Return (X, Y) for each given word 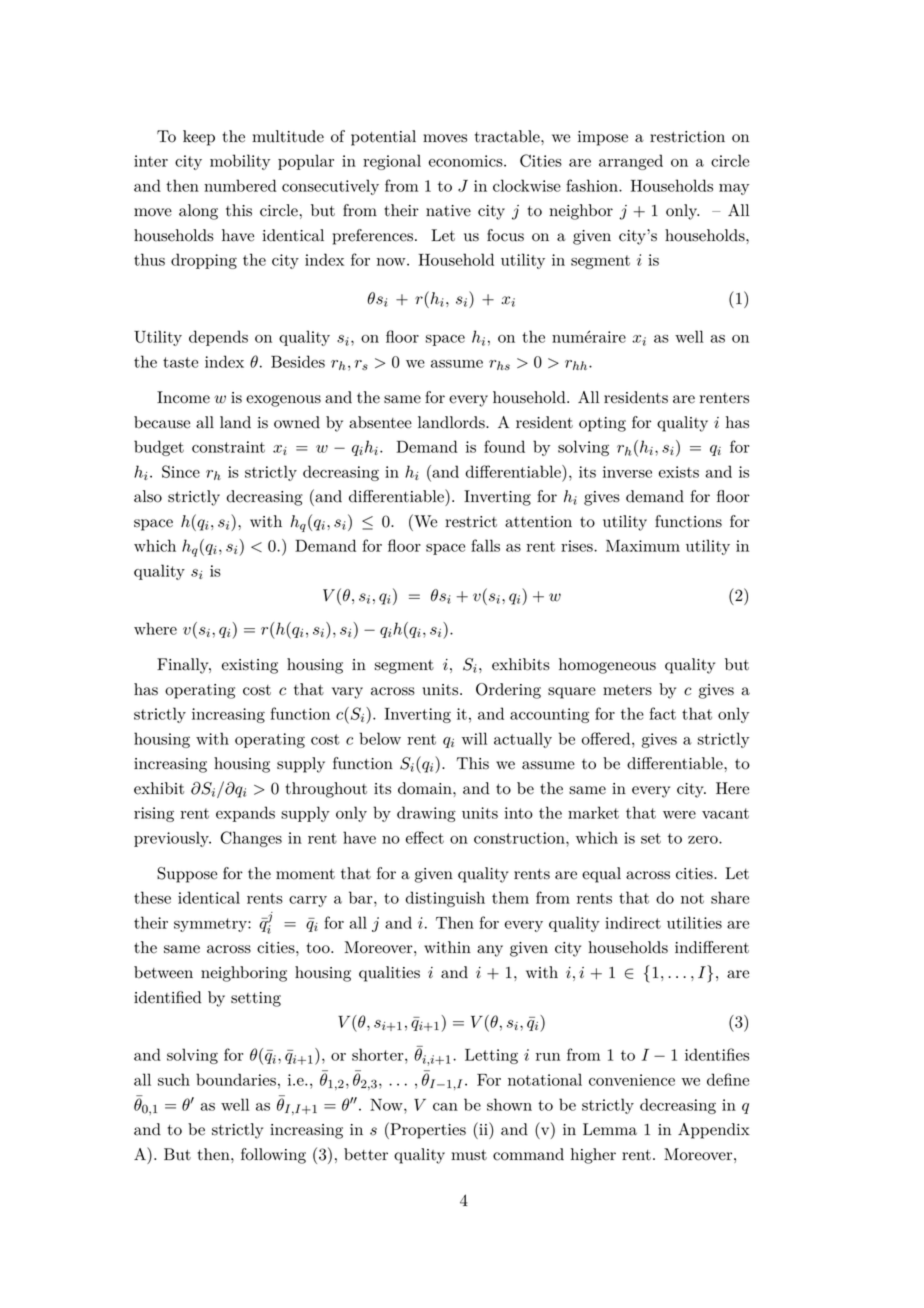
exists (679, 472)
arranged (631, 162)
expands (245, 814)
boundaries (236, 1079)
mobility (240, 162)
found (504, 446)
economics (466, 161)
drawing (426, 814)
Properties (427, 1130)
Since (181, 471)
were (679, 815)
